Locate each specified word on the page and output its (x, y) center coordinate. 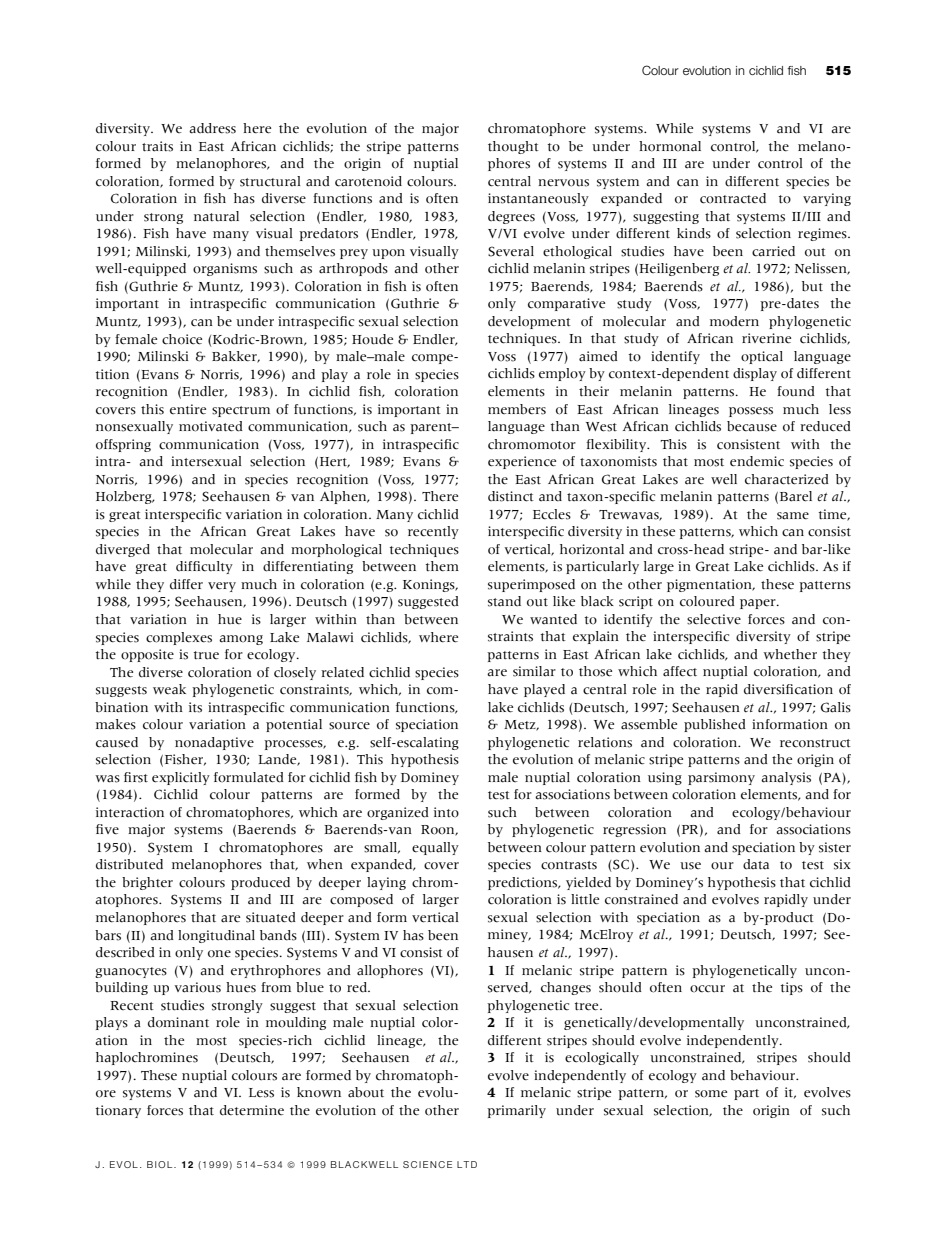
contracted (733, 198)
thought (513, 147)
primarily (516, 1111)
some (711, 1094)
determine (252, 1110)
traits (157, 146)
